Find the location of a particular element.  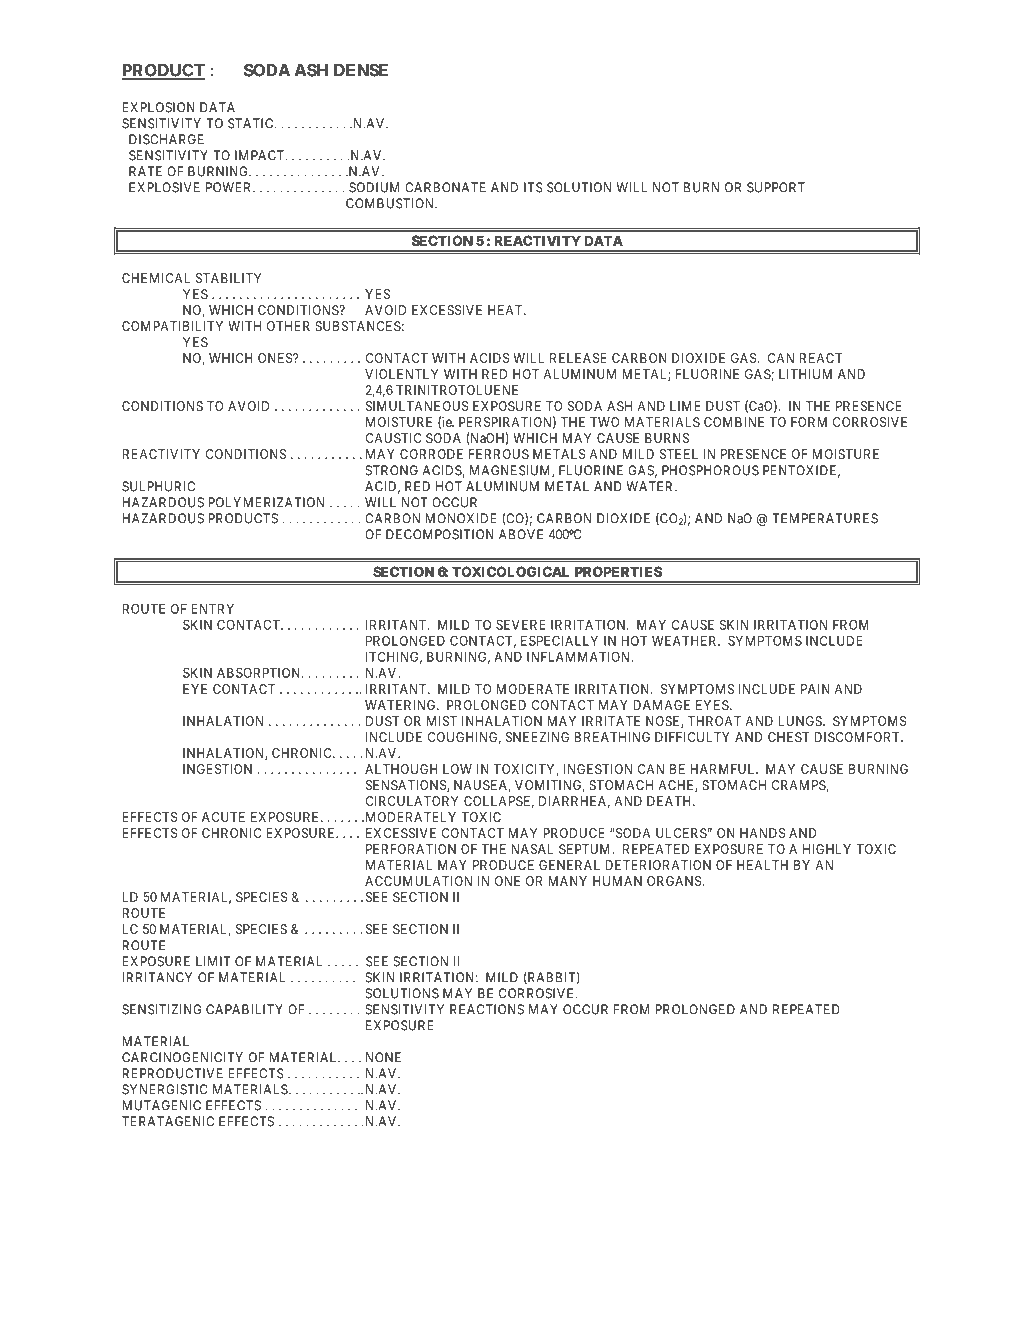

LOW is located at coordinates (457, 769).
